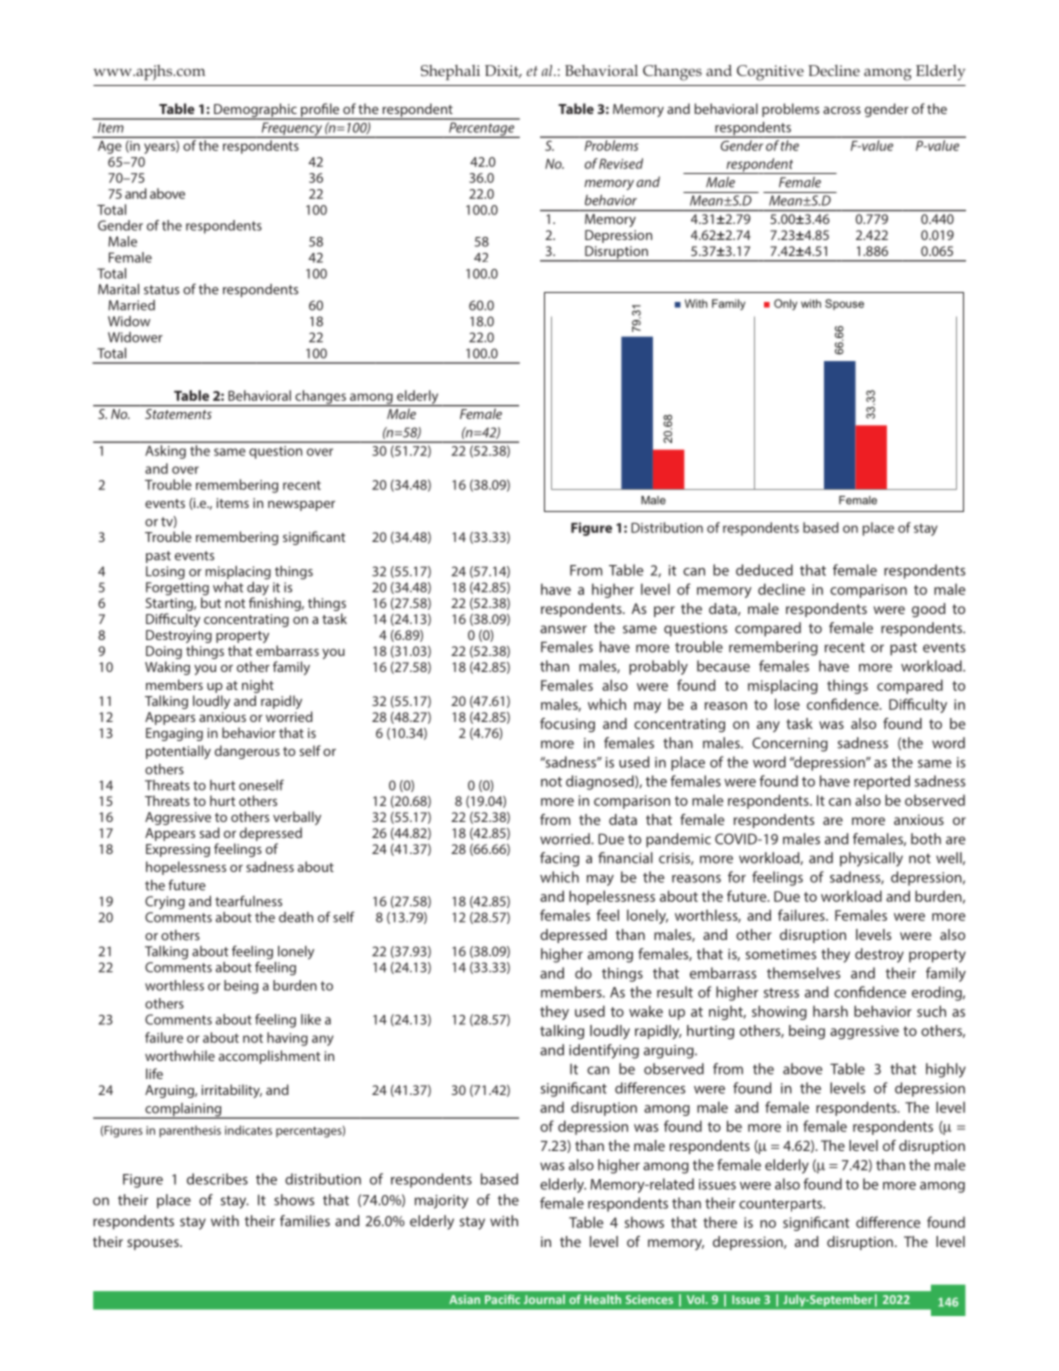  What do you see at coordinates (787, 704) in the screenshot?
I see `lose` at bounding box center [787, 704].
